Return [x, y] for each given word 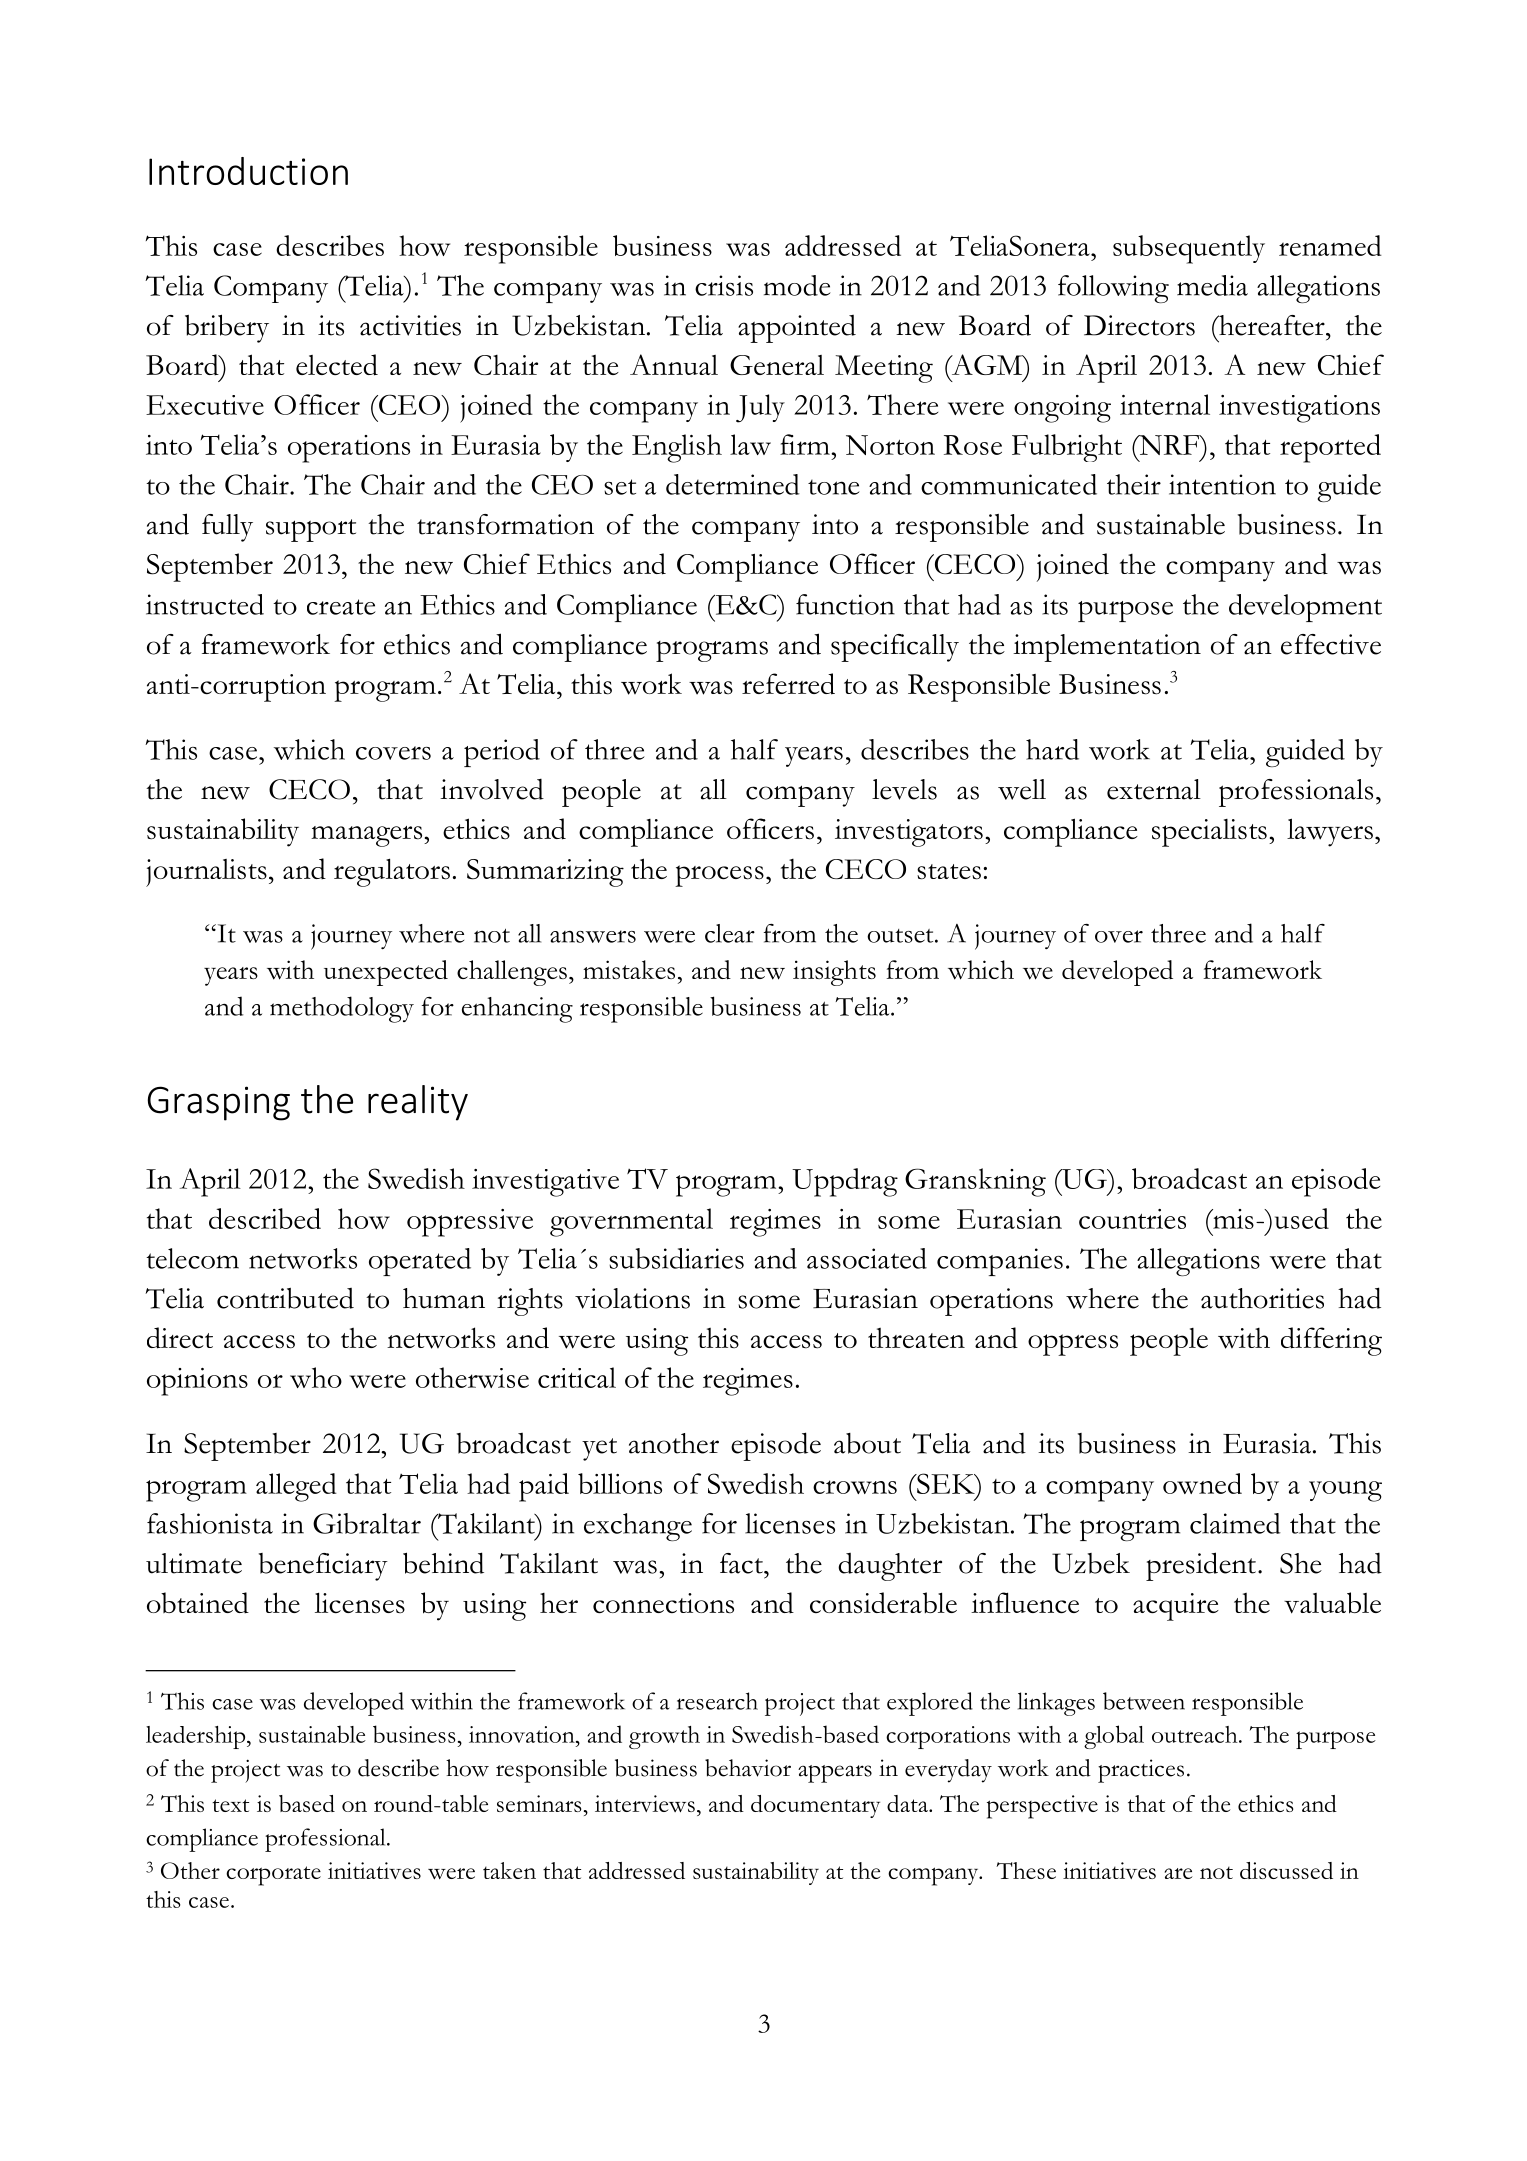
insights [834, 973]
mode [797, 285]
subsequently [1189, 249]
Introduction [248, 171]
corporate [273, 1876]
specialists [1209, 833]
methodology [342, 1009]
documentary [815, 1806]
